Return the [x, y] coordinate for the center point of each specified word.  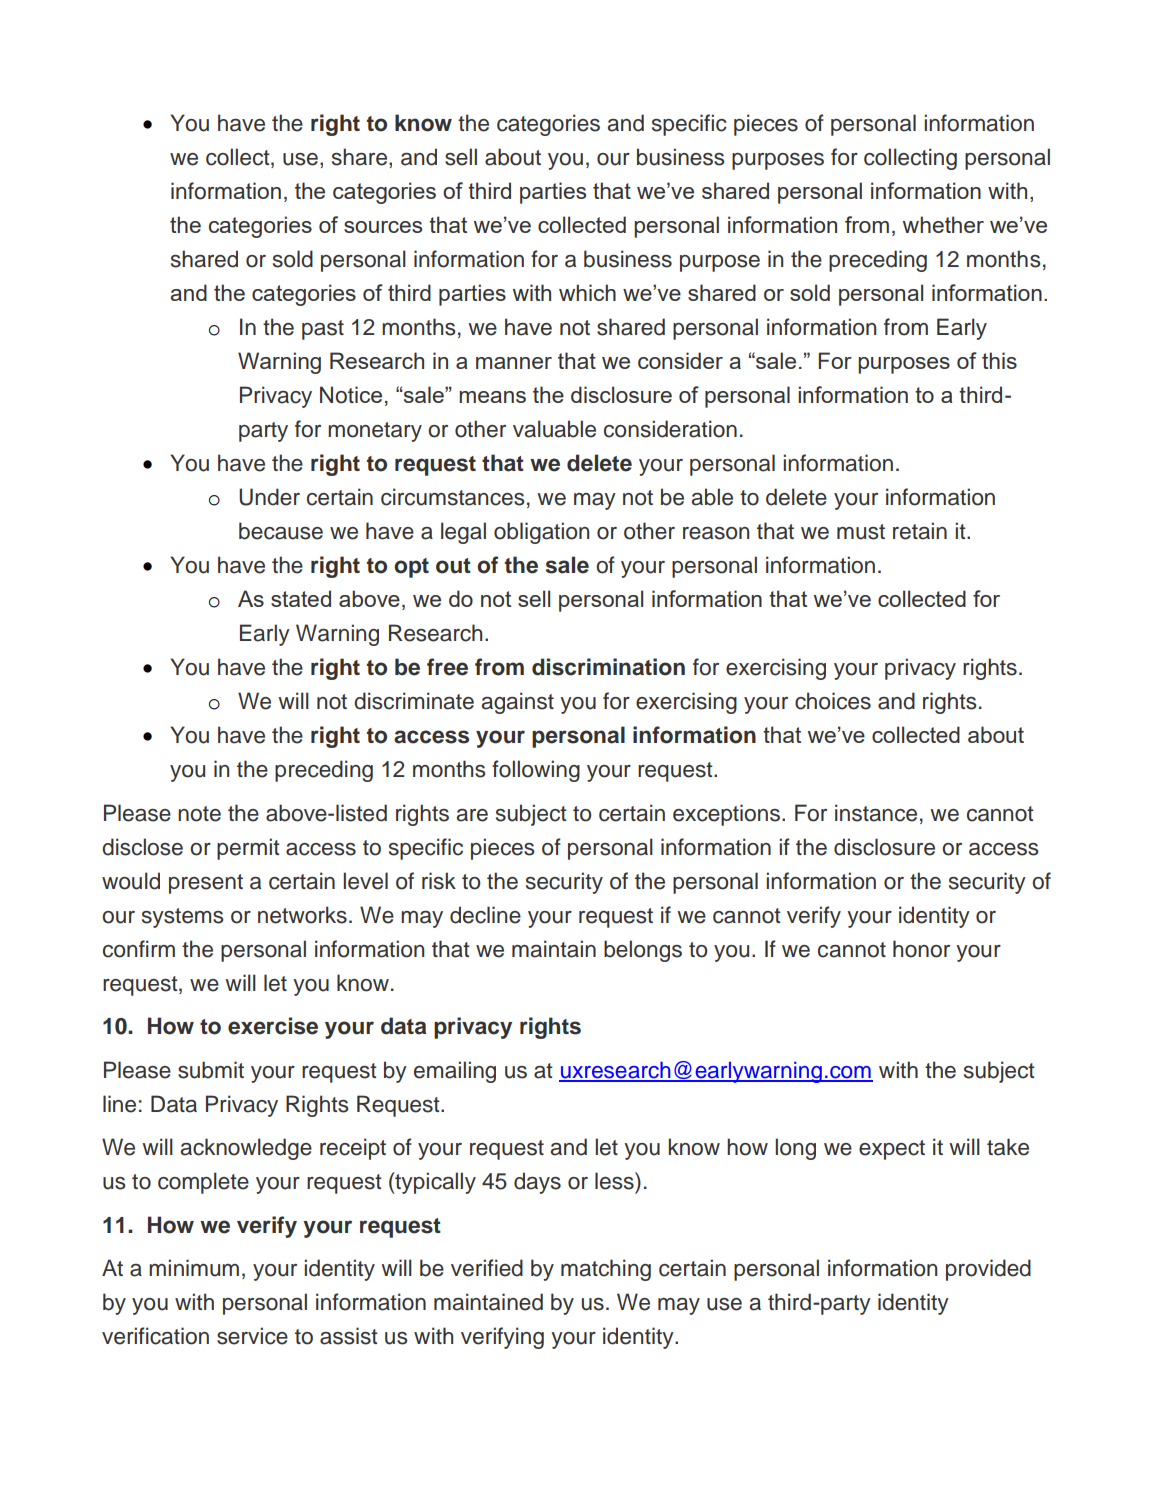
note [199, 814]
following [536, 771]
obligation [541, 533]
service [252, 1336]
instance [876, 813]
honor [921, 949]
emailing [455, 1072]
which [587, 292]
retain [920, 531]
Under [269, 497]
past [323, 330]
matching [606, 1270]
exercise [273, 1026]
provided [988, 1270]
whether [943, 224]
